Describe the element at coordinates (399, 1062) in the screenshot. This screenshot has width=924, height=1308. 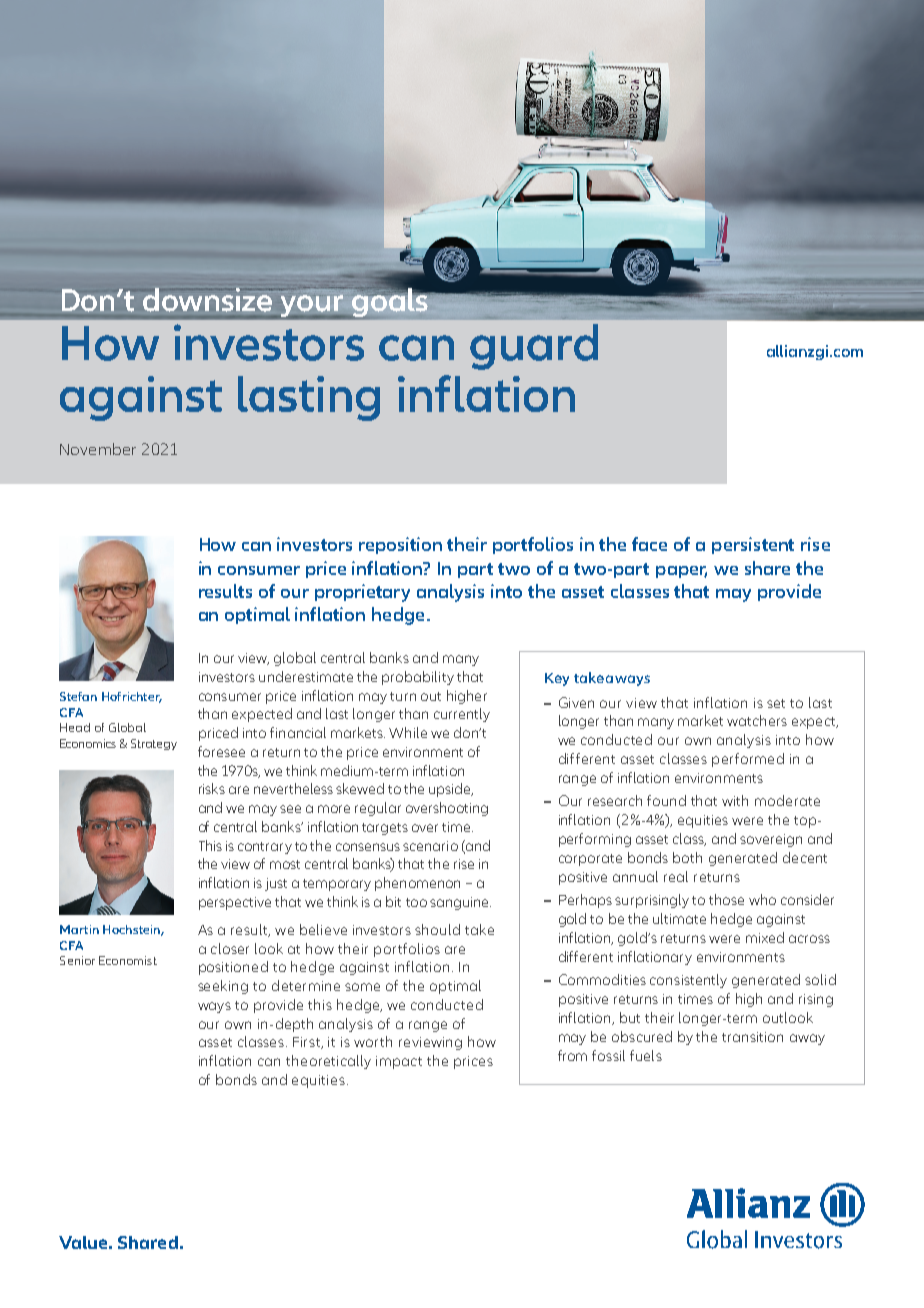
I see `impact` at that location.
